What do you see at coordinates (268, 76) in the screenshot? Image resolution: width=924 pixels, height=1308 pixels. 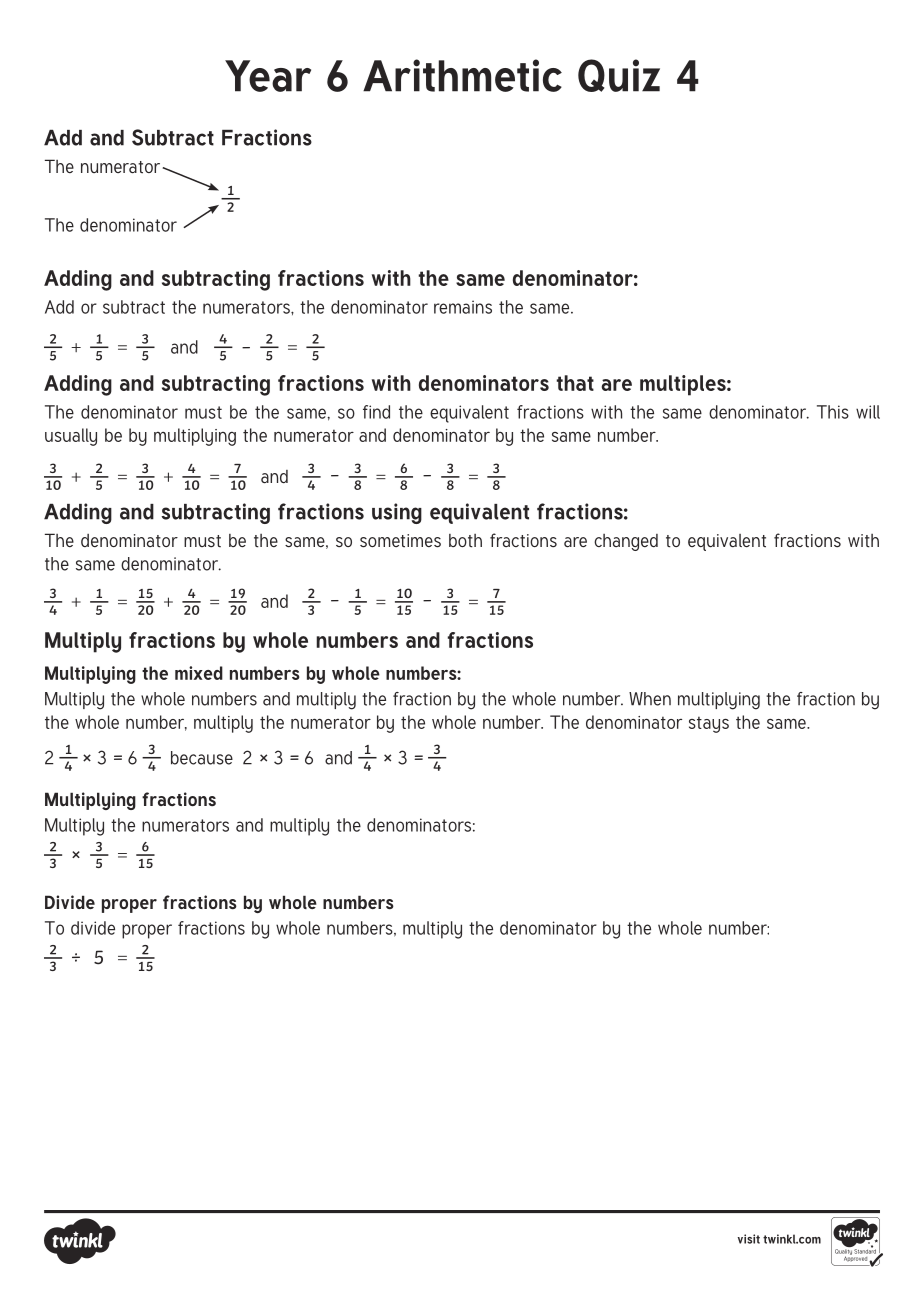 I see `Year` at bounding box center [268, 76].
